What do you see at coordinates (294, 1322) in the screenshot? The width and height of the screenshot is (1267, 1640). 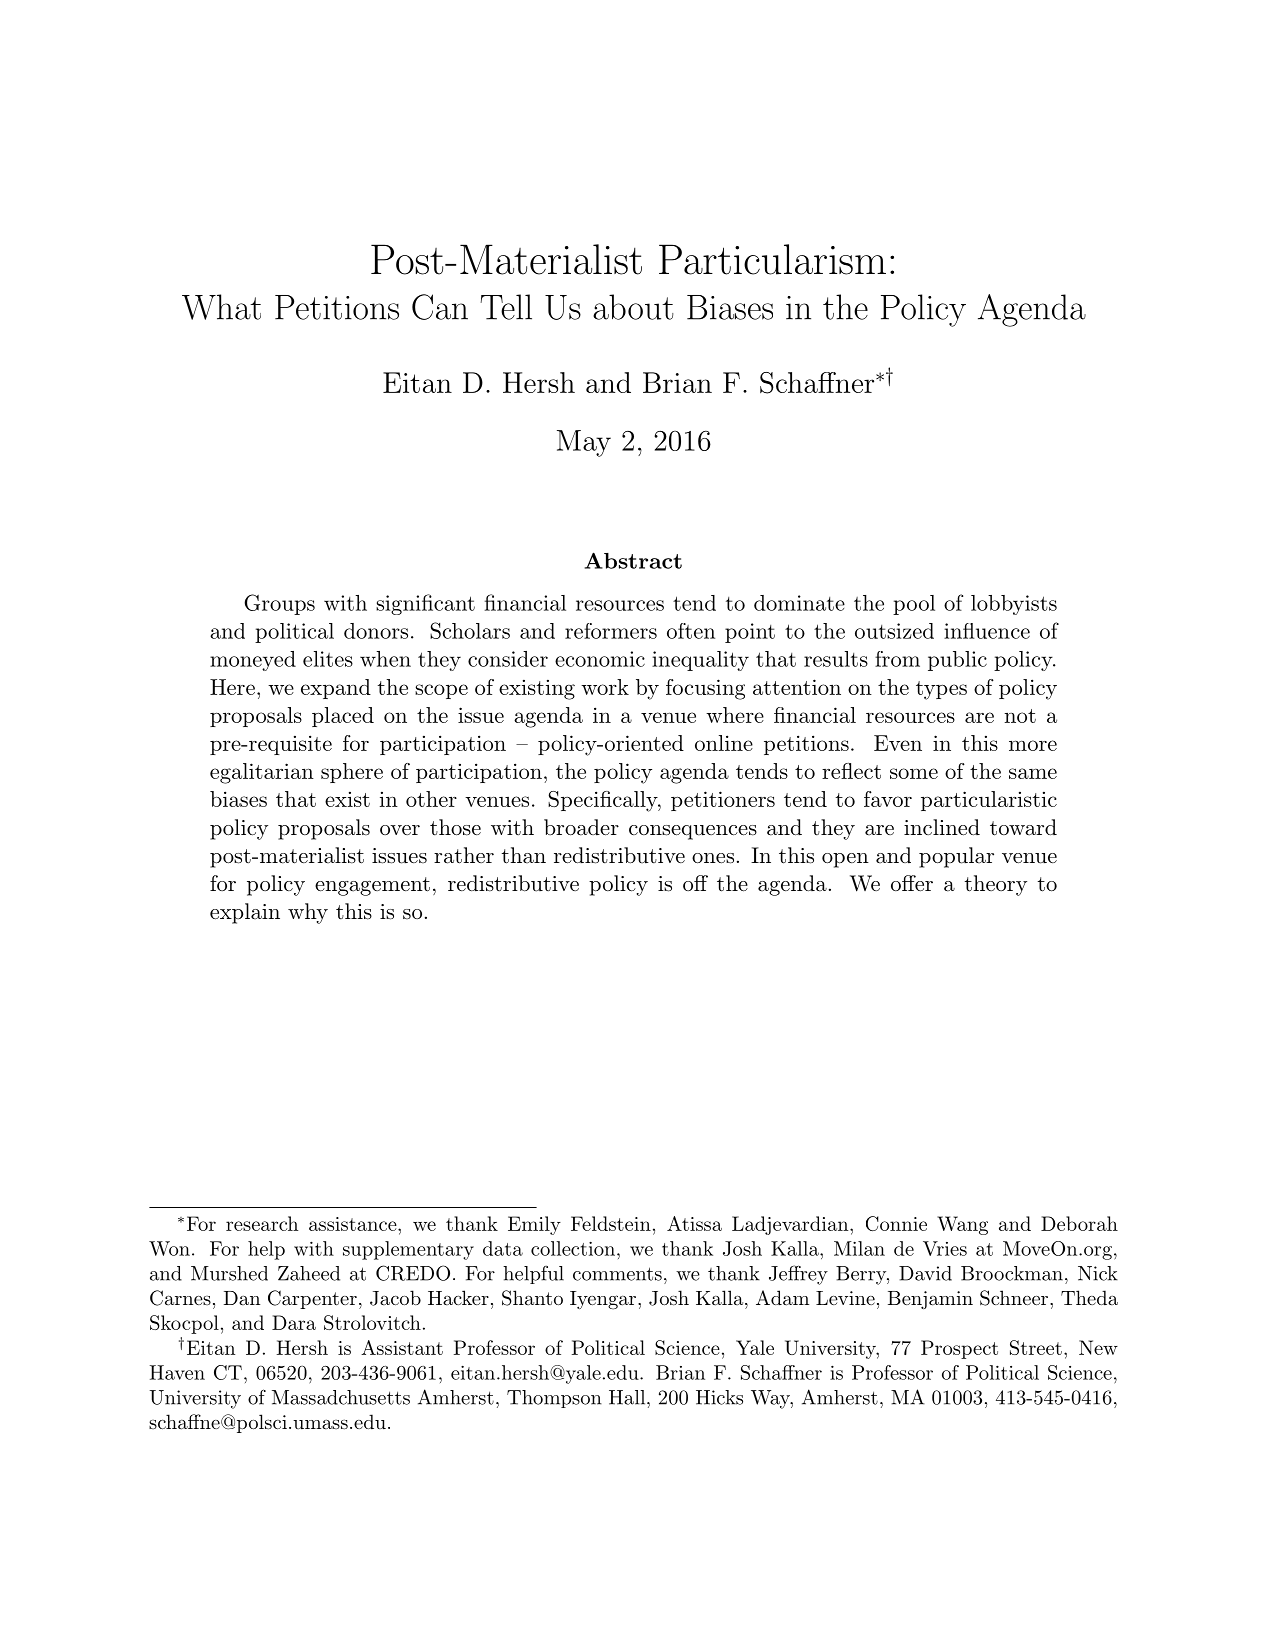 I see `Dara` at bounding box center [294, 1322].
